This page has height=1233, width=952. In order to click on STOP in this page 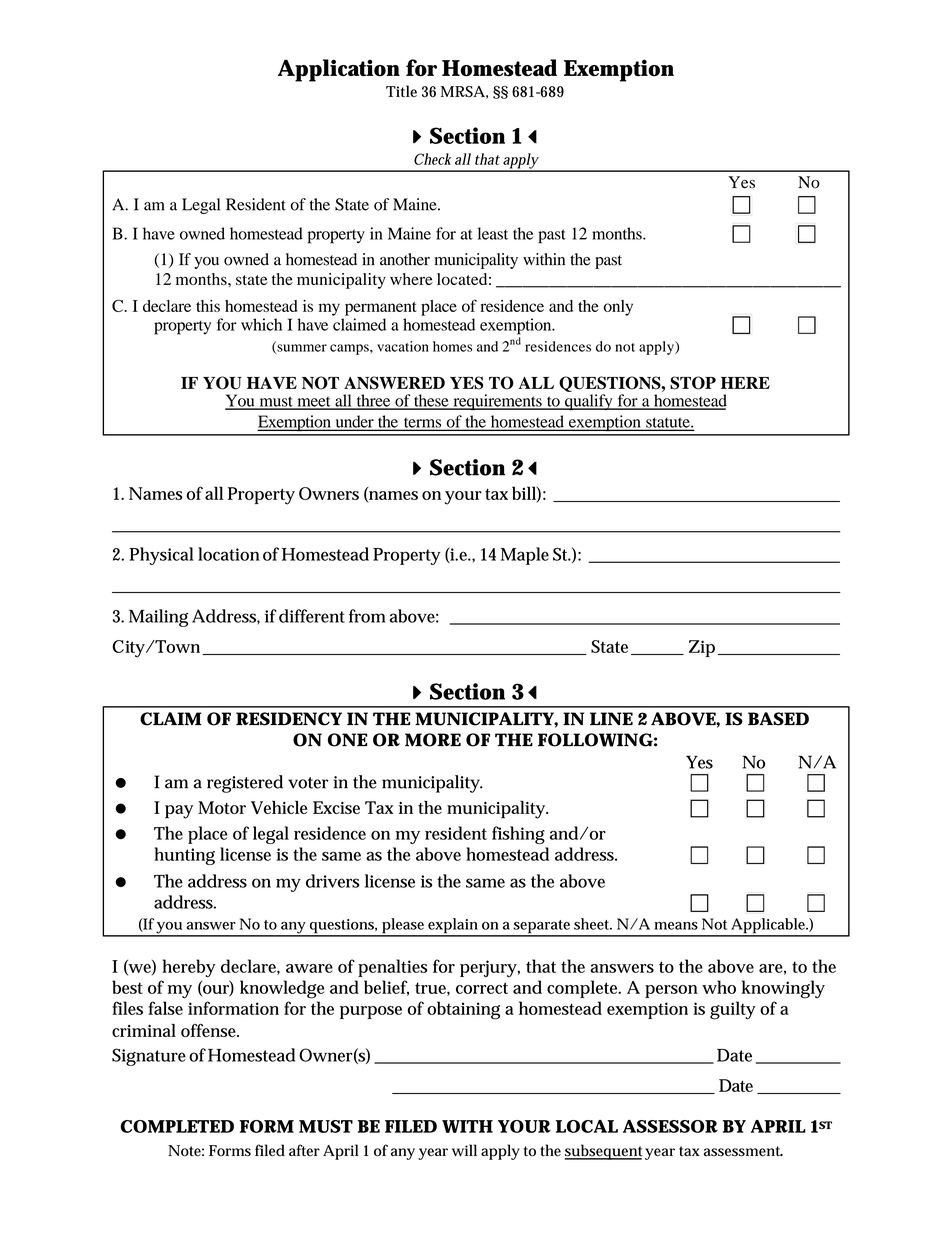, I will do `click(693, 383)`.
